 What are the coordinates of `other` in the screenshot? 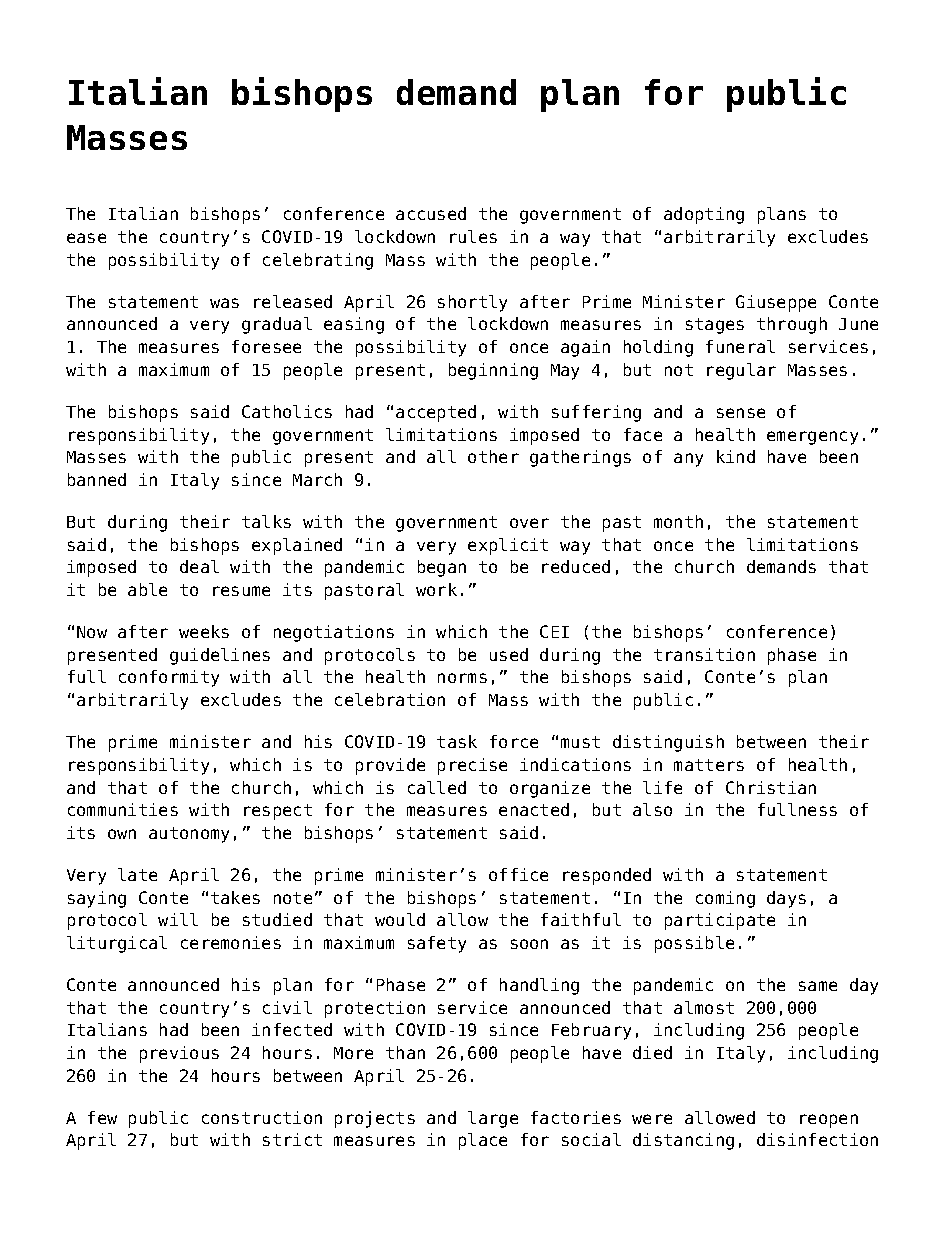 It's located at (493, 456).
